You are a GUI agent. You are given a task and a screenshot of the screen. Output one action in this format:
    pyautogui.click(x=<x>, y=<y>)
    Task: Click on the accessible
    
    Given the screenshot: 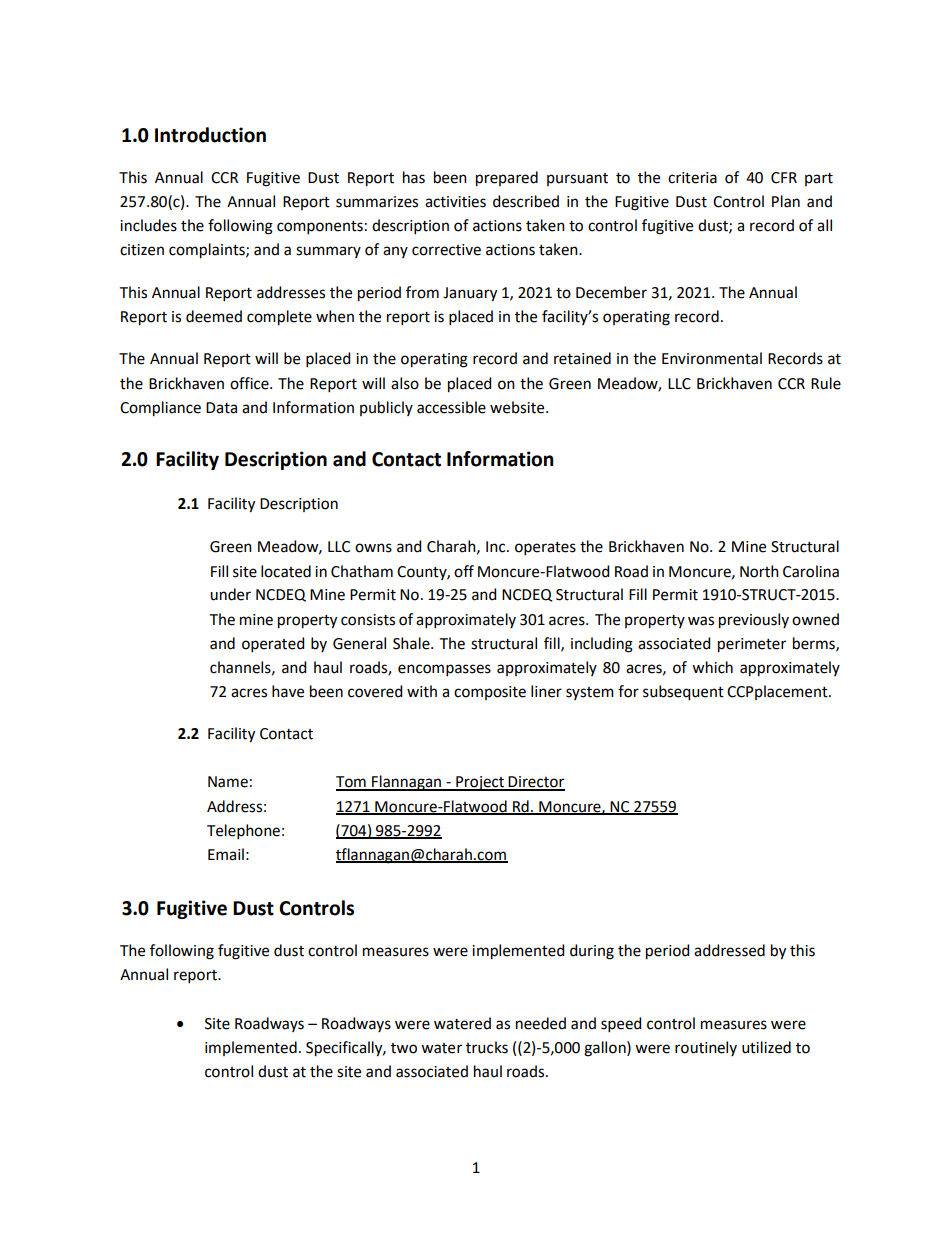 What is the action you would take?
    pyautogui.click(x=451, y=407)
